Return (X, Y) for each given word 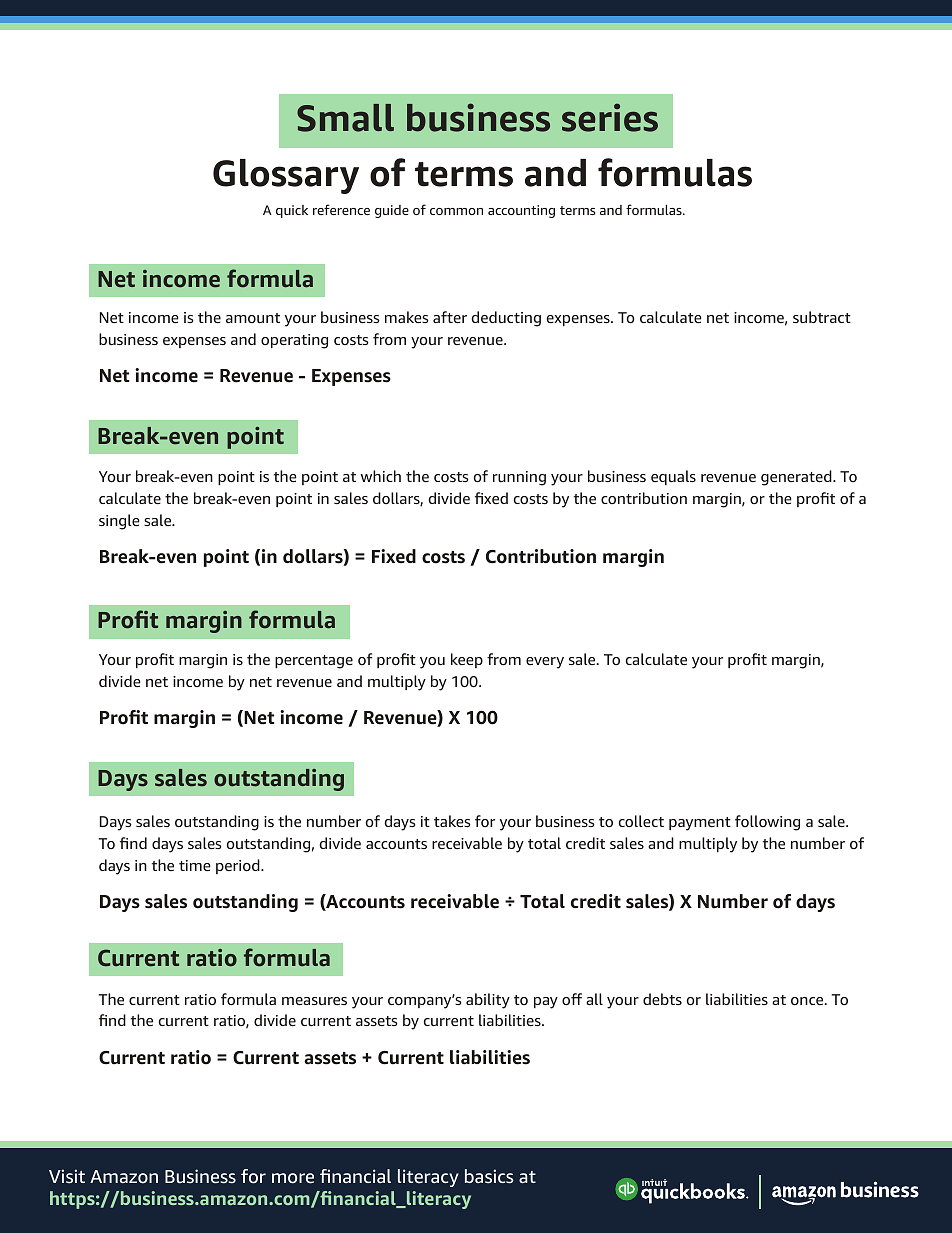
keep (467, 660)
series (610, 117)
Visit (67, 1176)
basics (489, 1176)
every (545, 663)
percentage (314, 662)
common (456, 211)
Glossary (286, 176)
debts (662, 999)
